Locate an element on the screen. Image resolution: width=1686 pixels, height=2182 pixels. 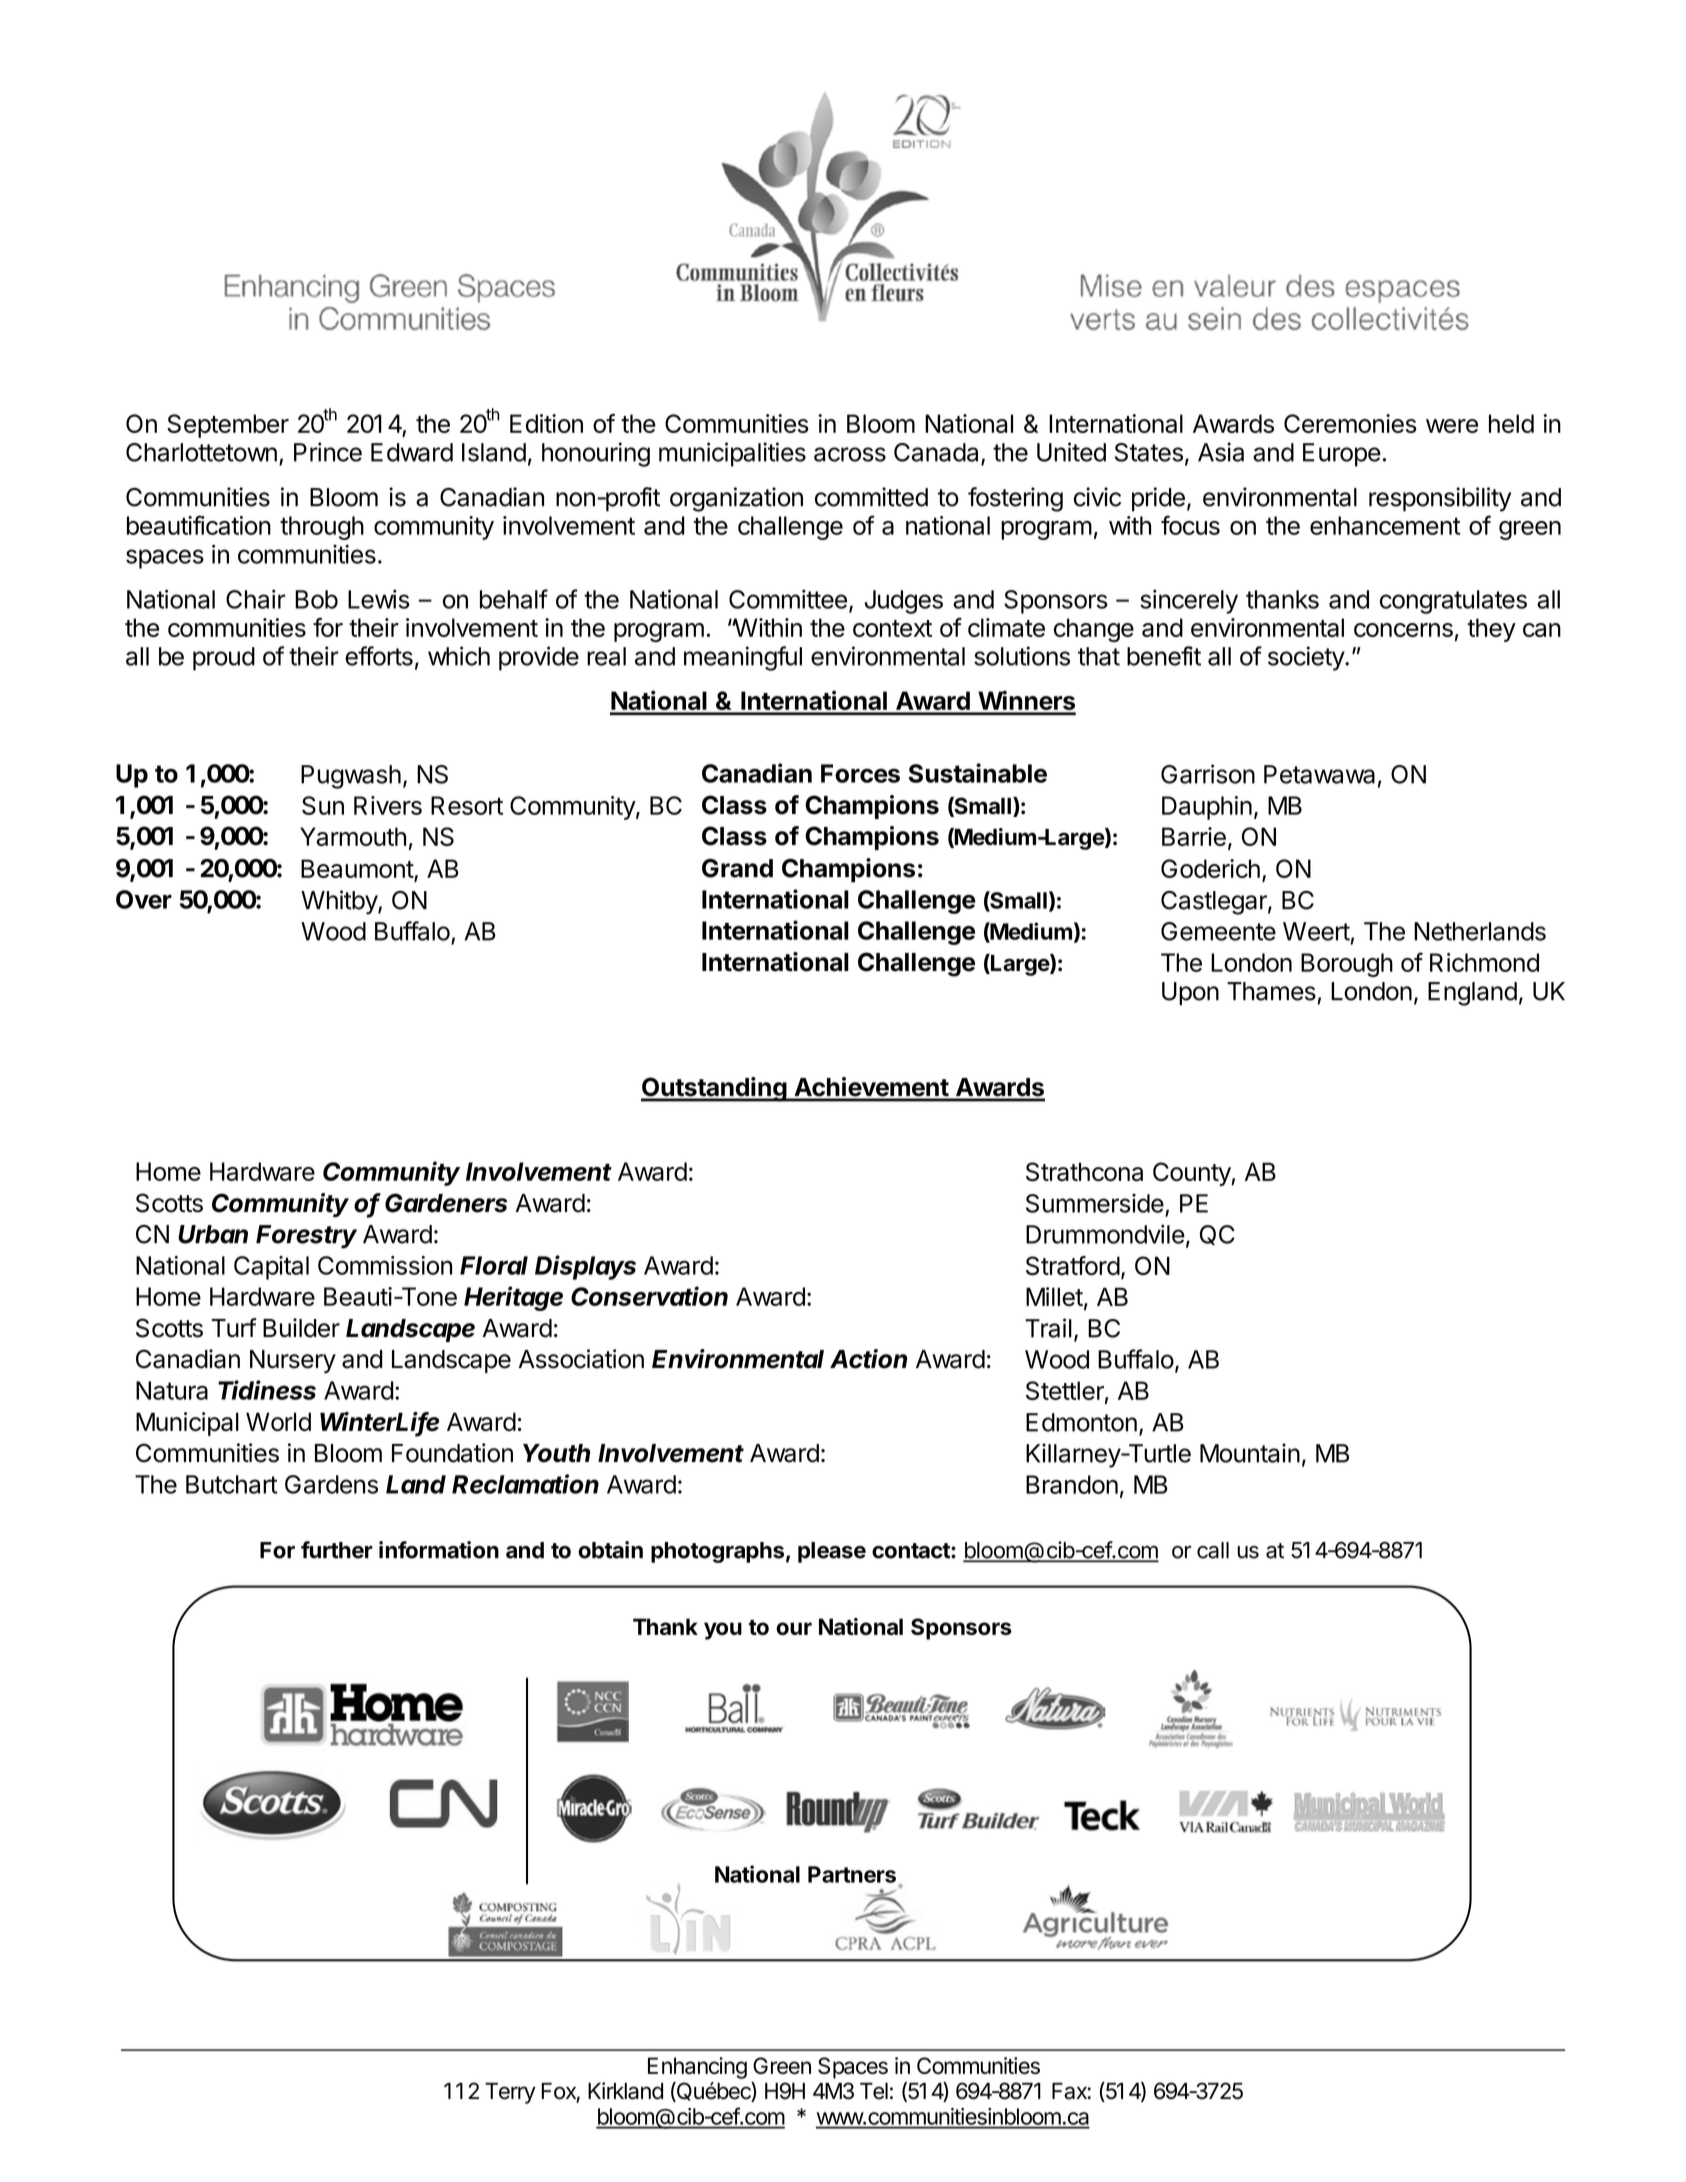
call is located at coordinates (1213, 1550).
